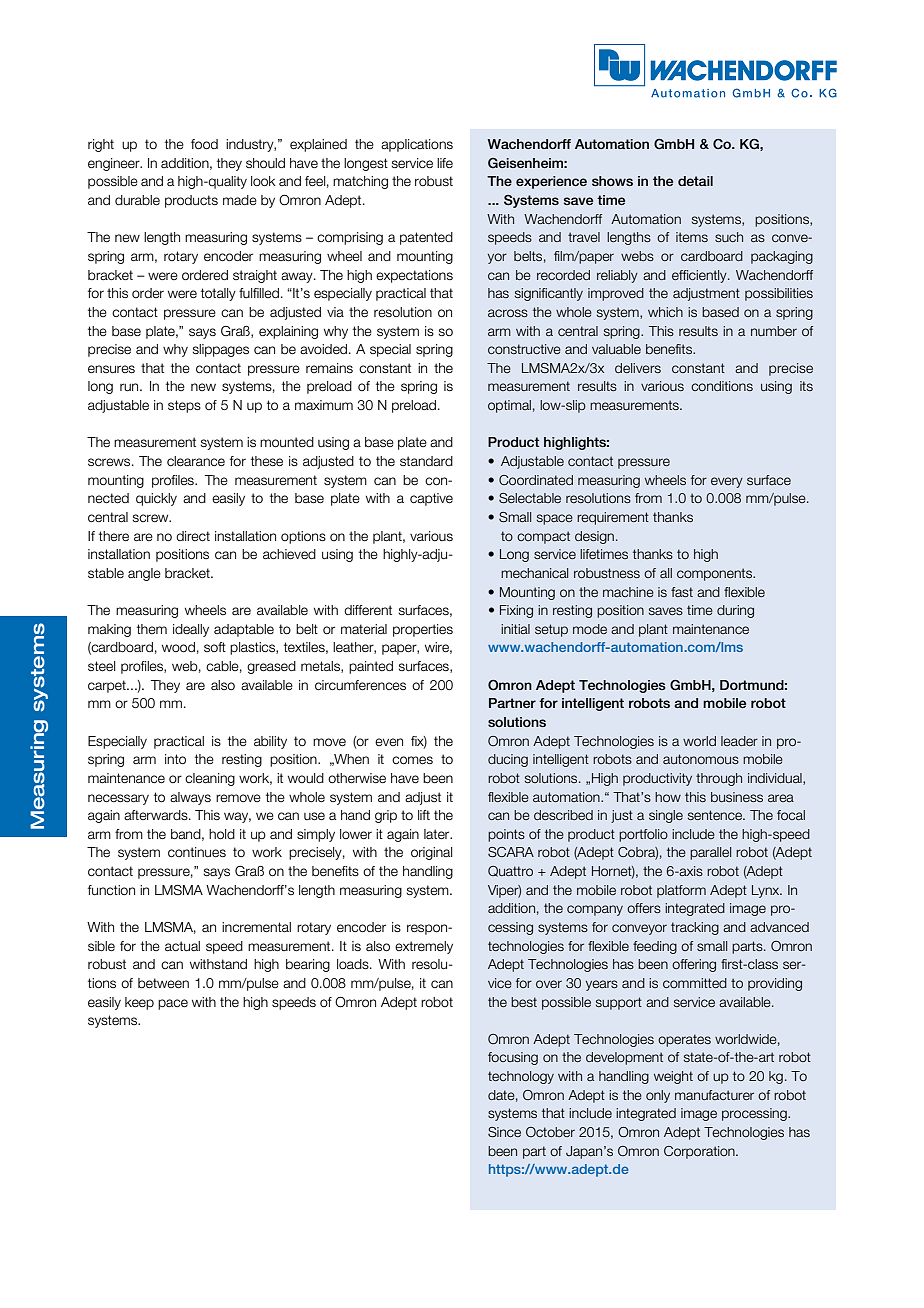 The height and width of the screenshot is (1308, 924). Describe the element at coordinates (197, 852) in the screenshot. I see `continues` at that location.
